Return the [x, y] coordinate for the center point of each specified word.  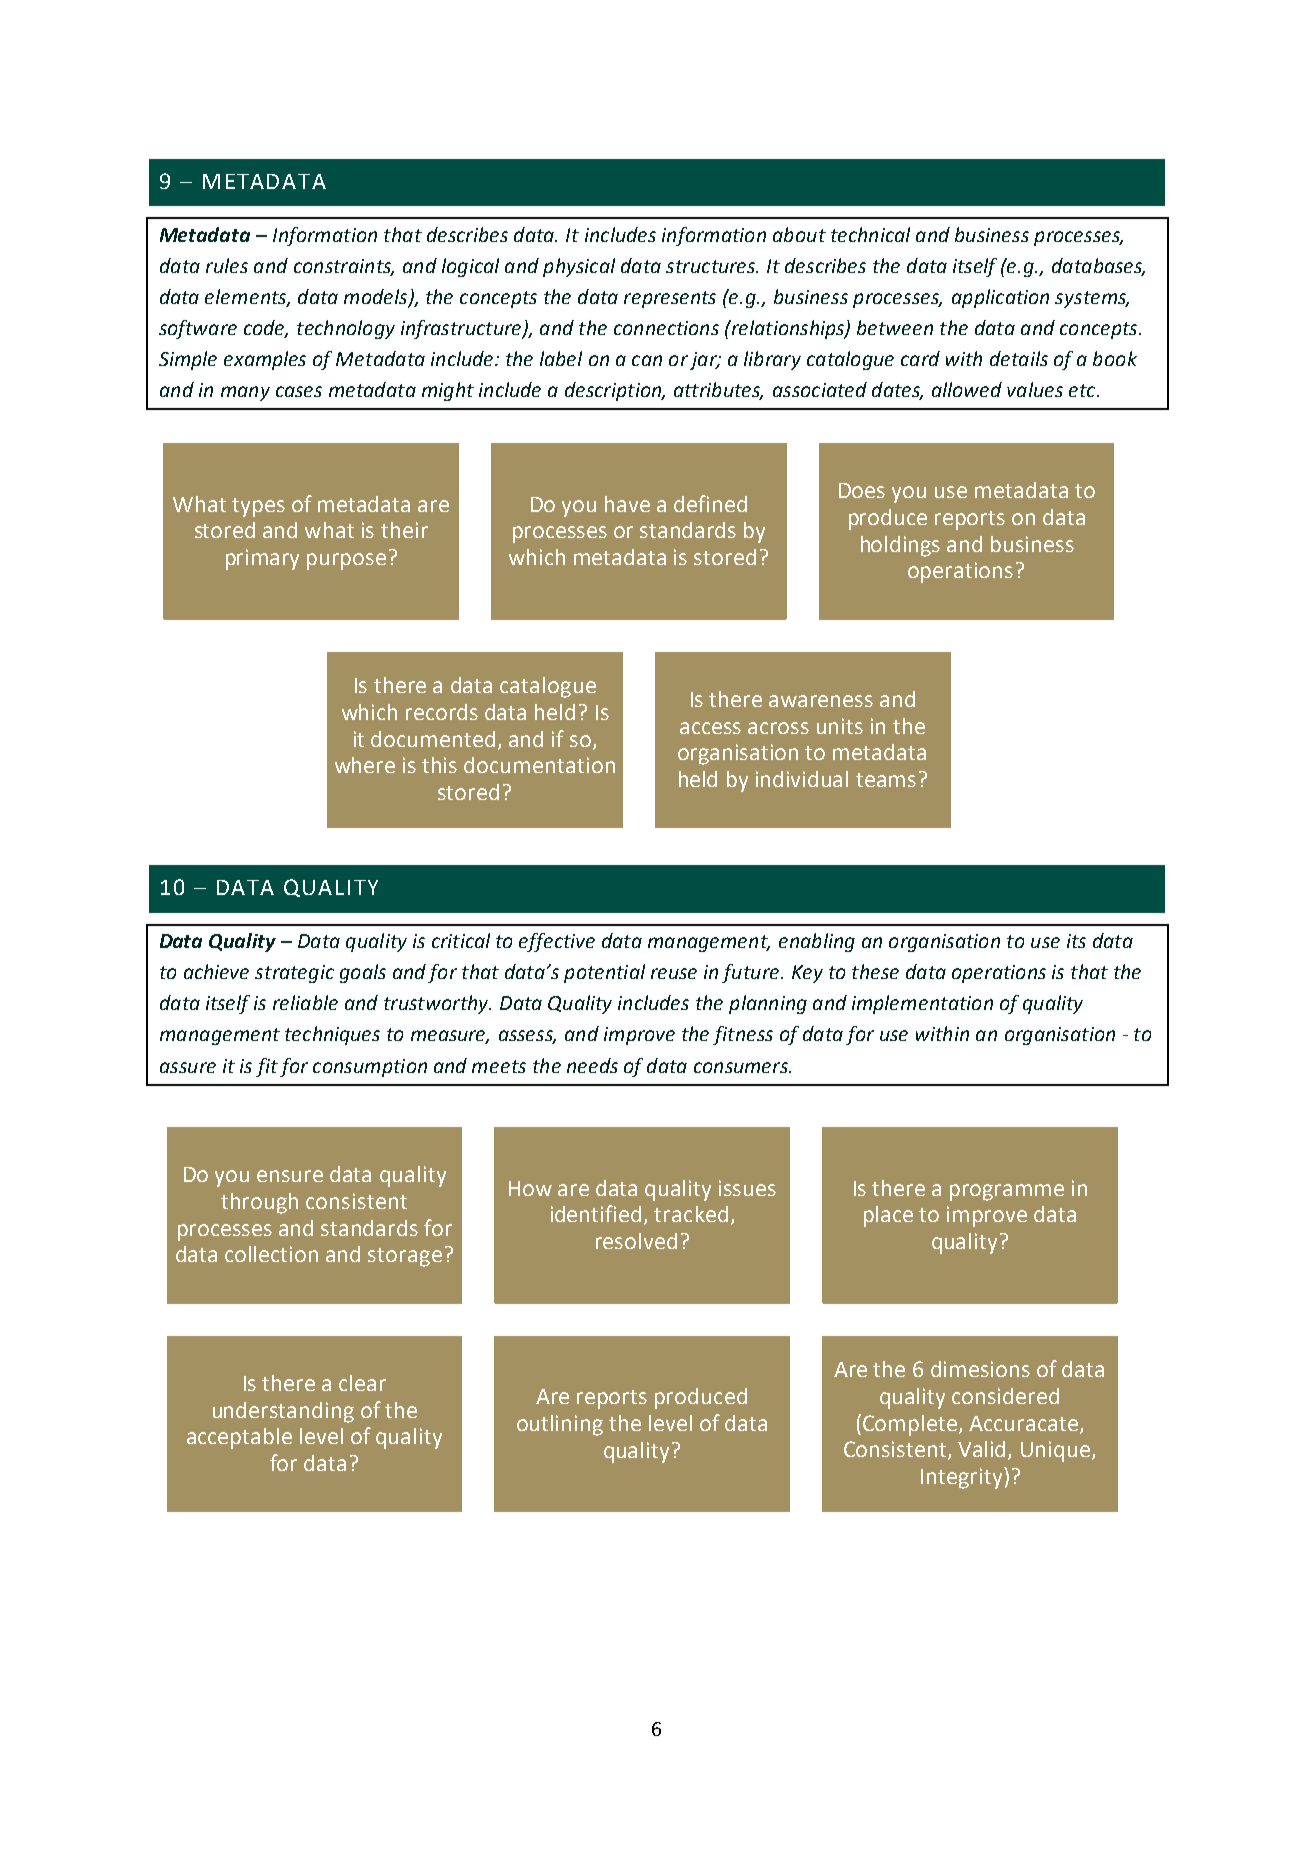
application [1000, 298]
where [365, 765]
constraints [344, 267]
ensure [290, 1176]
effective [557, 942]
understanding [283, 1412]
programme [1007, 1192]
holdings [900, 546]
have [627, 504]
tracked [691, 1214]
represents [670, 299]
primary [262, 559]
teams [886, 780]
